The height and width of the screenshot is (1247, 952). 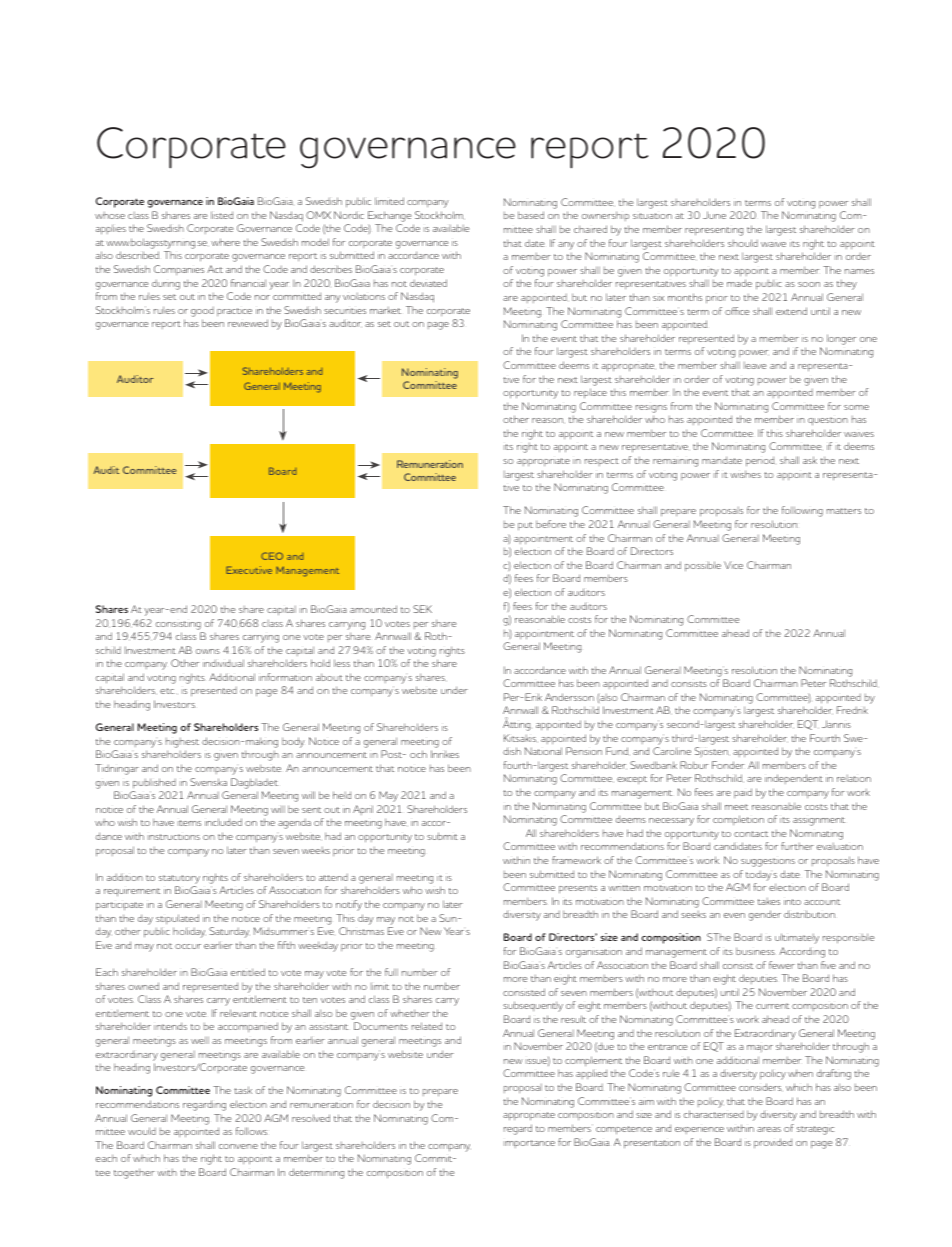 What do you see at coordinates (167, 691) in the screenshot?
I see `etc` at bounding box center [167, 691].
